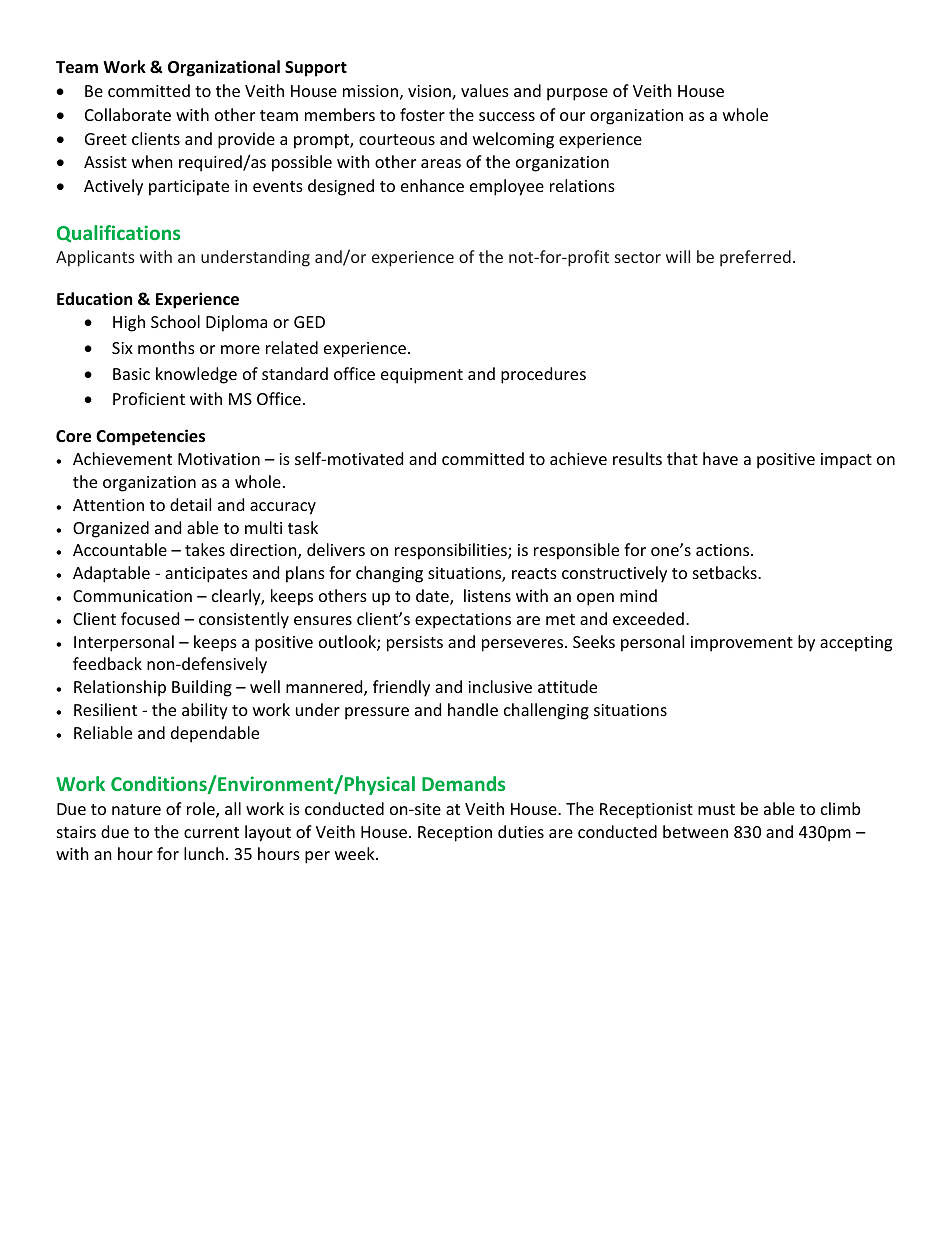 This screenshot has width=952, height=1233. I want to click on Competencies, so click(150, 437).
